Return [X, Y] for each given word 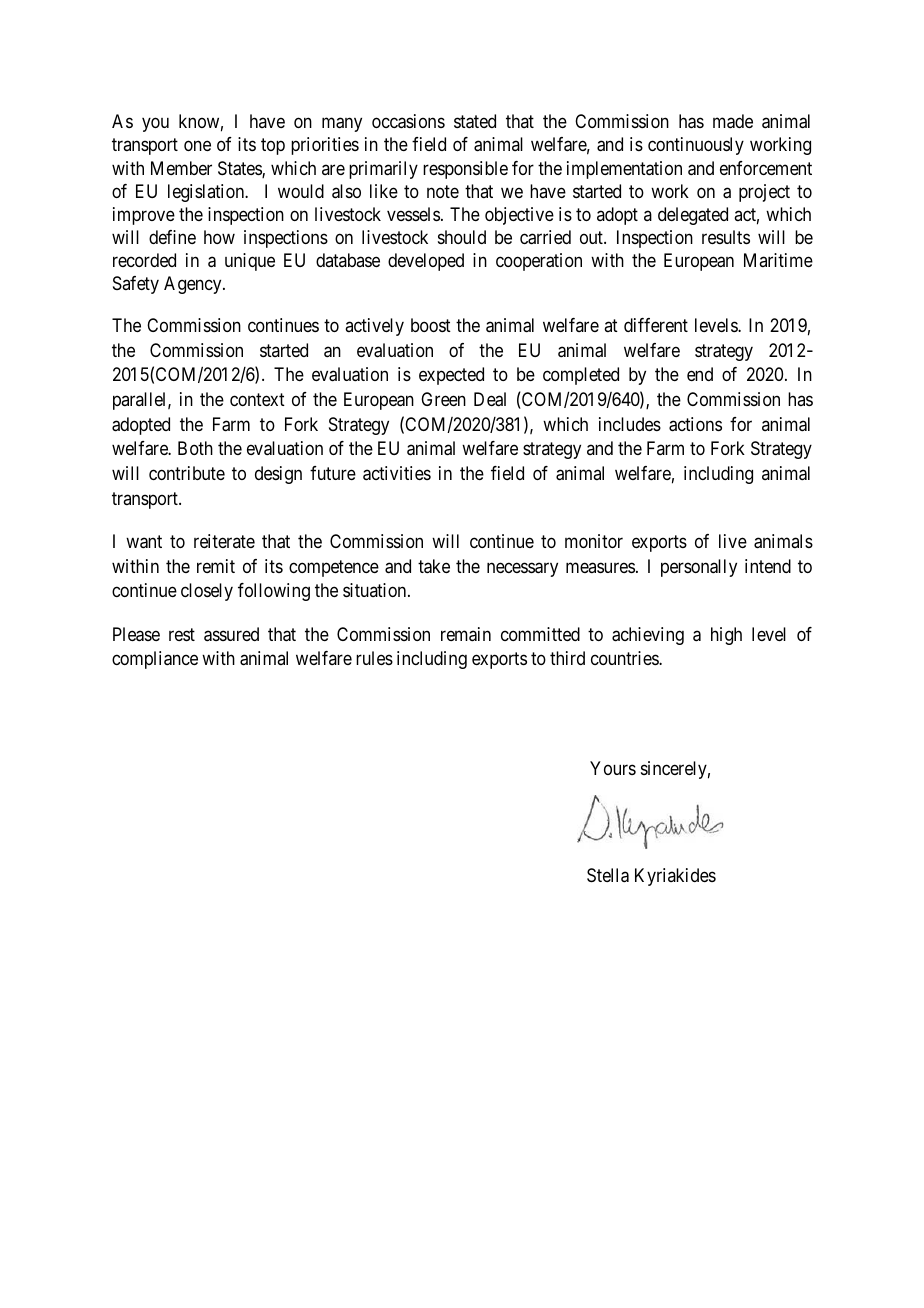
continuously [696, 146]
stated [475, 121]
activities [397, 473]
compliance [155, 660]
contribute [187, 473]
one [197, 146]
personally [699, 568]
